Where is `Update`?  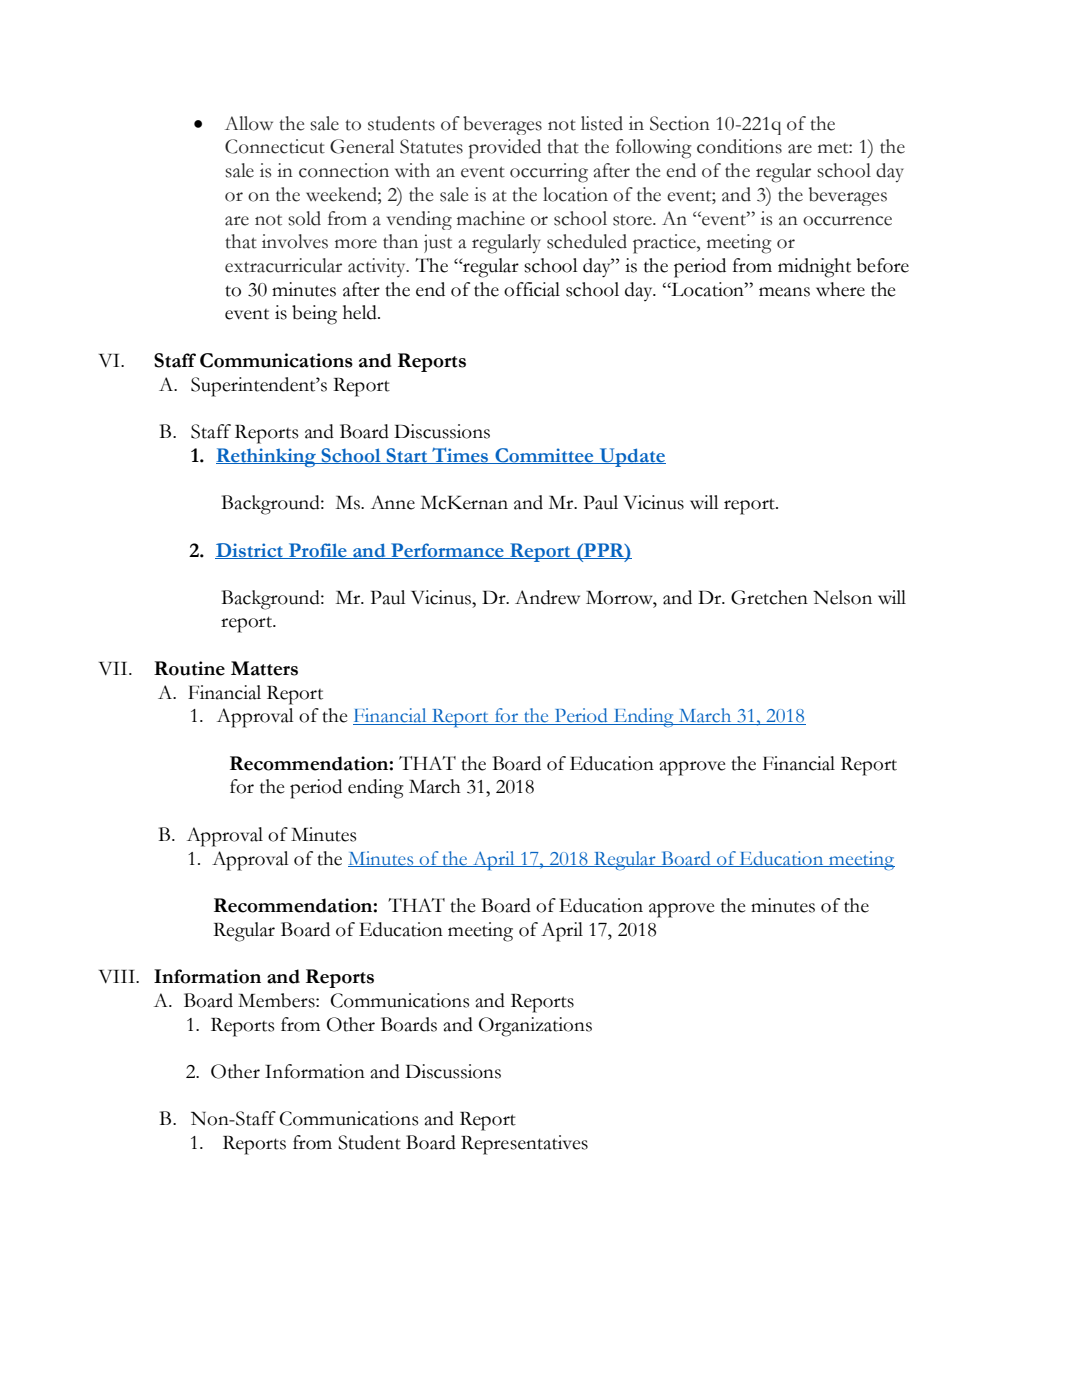
Update is located at coordinates (631, 457).
